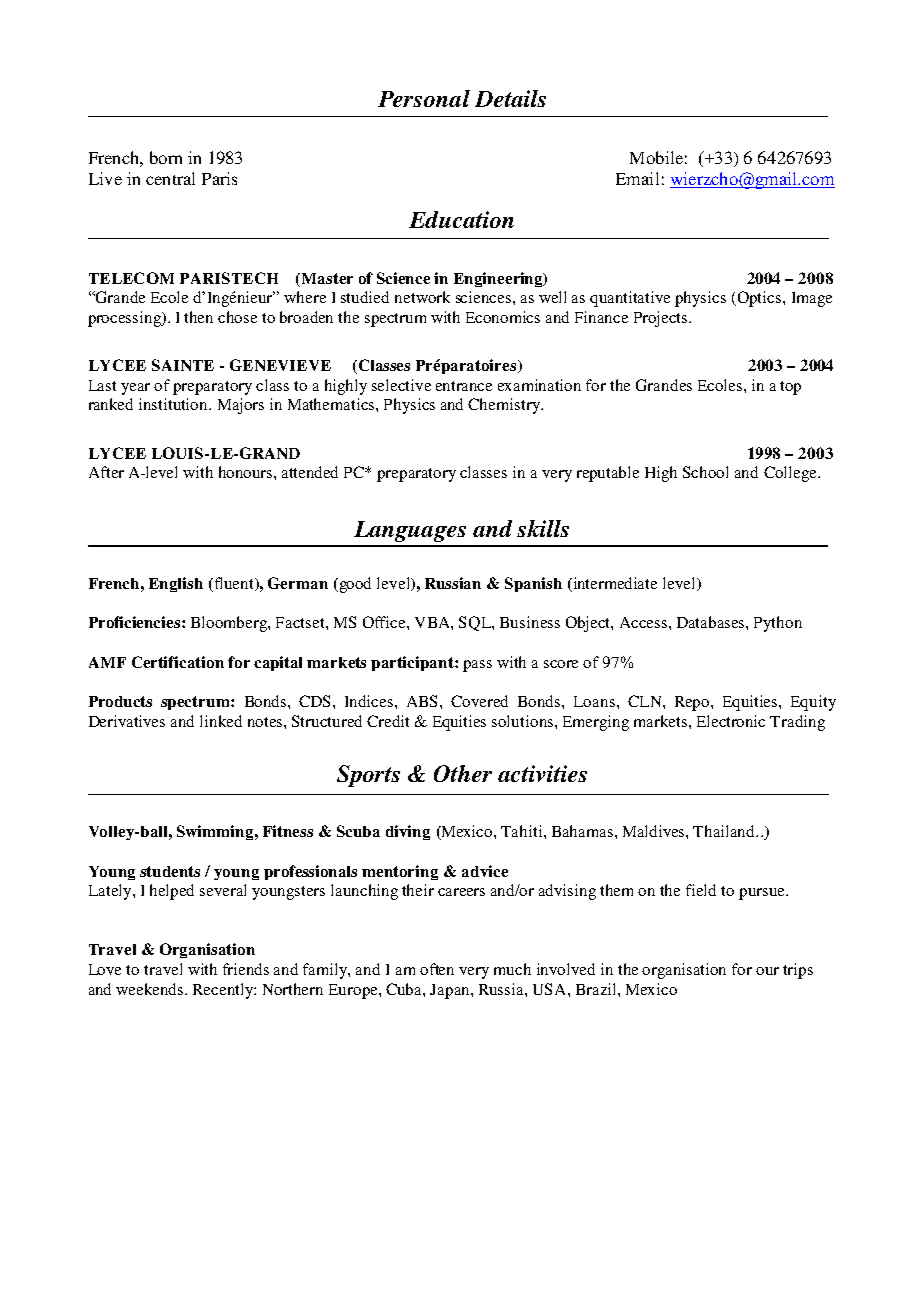 The height and width of the screenshot is (1308, 924). I want to click on top, so click(790, 388).
